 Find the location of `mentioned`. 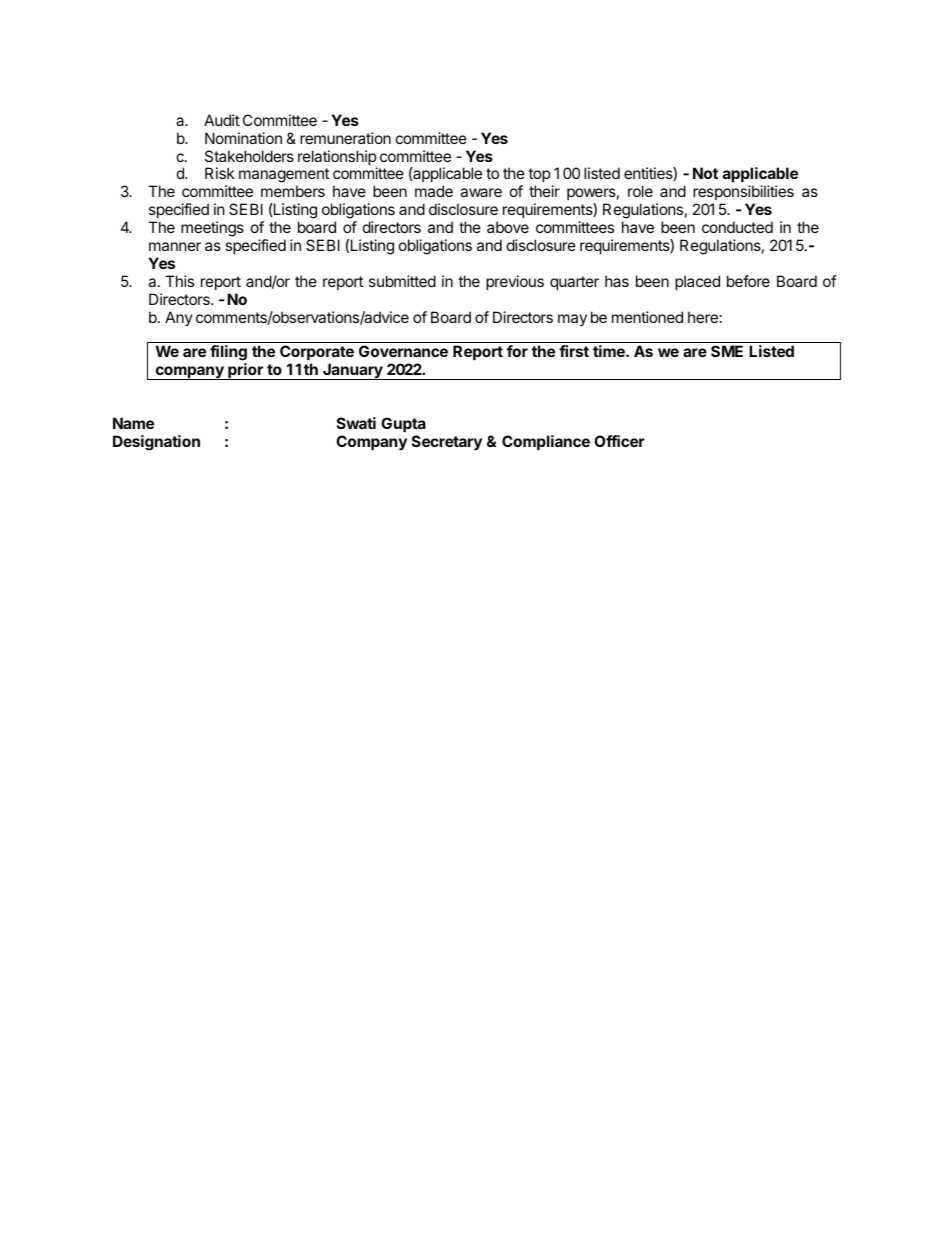

mentioned is located at coordinates (647, 317).
